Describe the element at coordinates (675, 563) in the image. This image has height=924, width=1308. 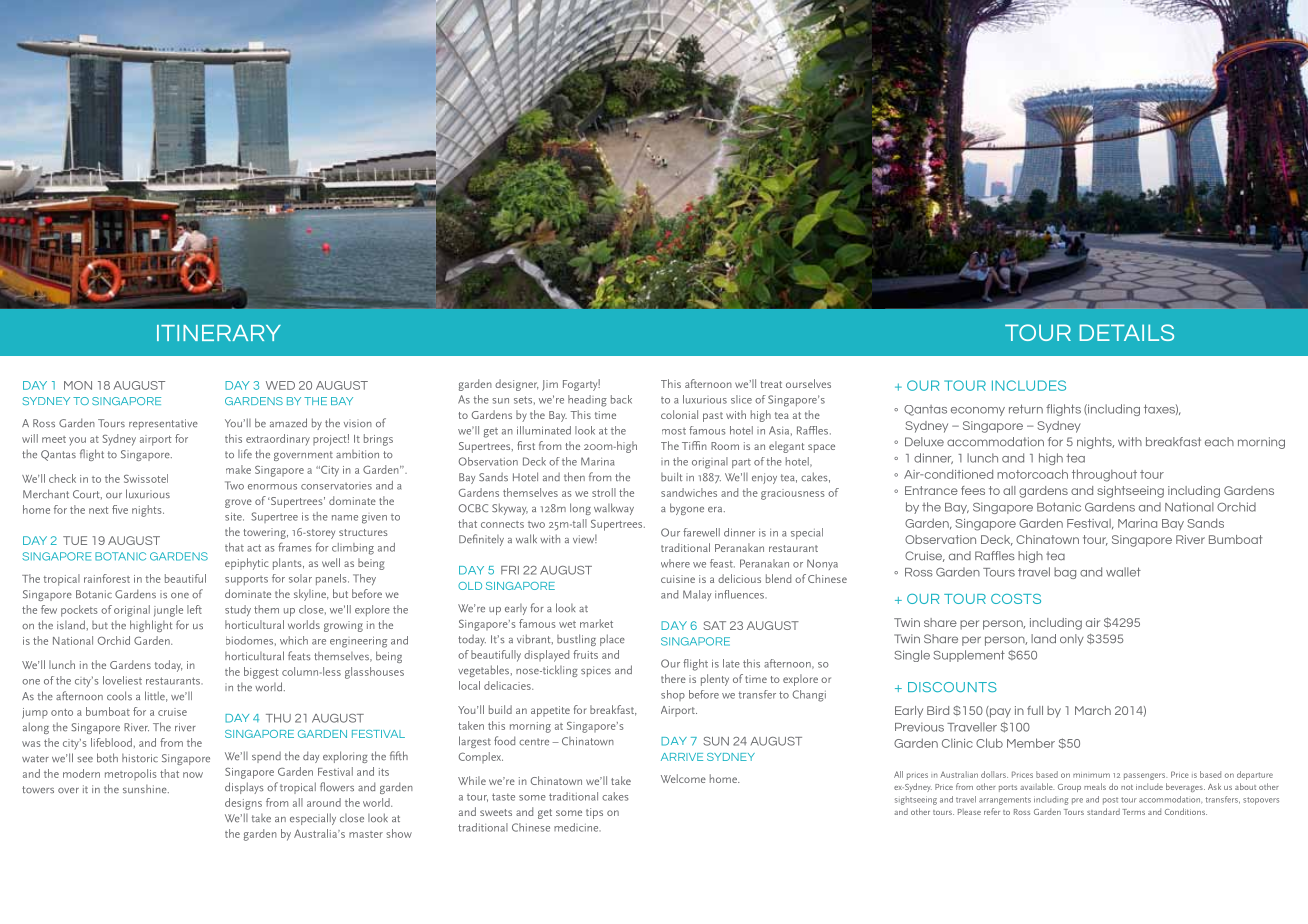
I see `where` at that location.
